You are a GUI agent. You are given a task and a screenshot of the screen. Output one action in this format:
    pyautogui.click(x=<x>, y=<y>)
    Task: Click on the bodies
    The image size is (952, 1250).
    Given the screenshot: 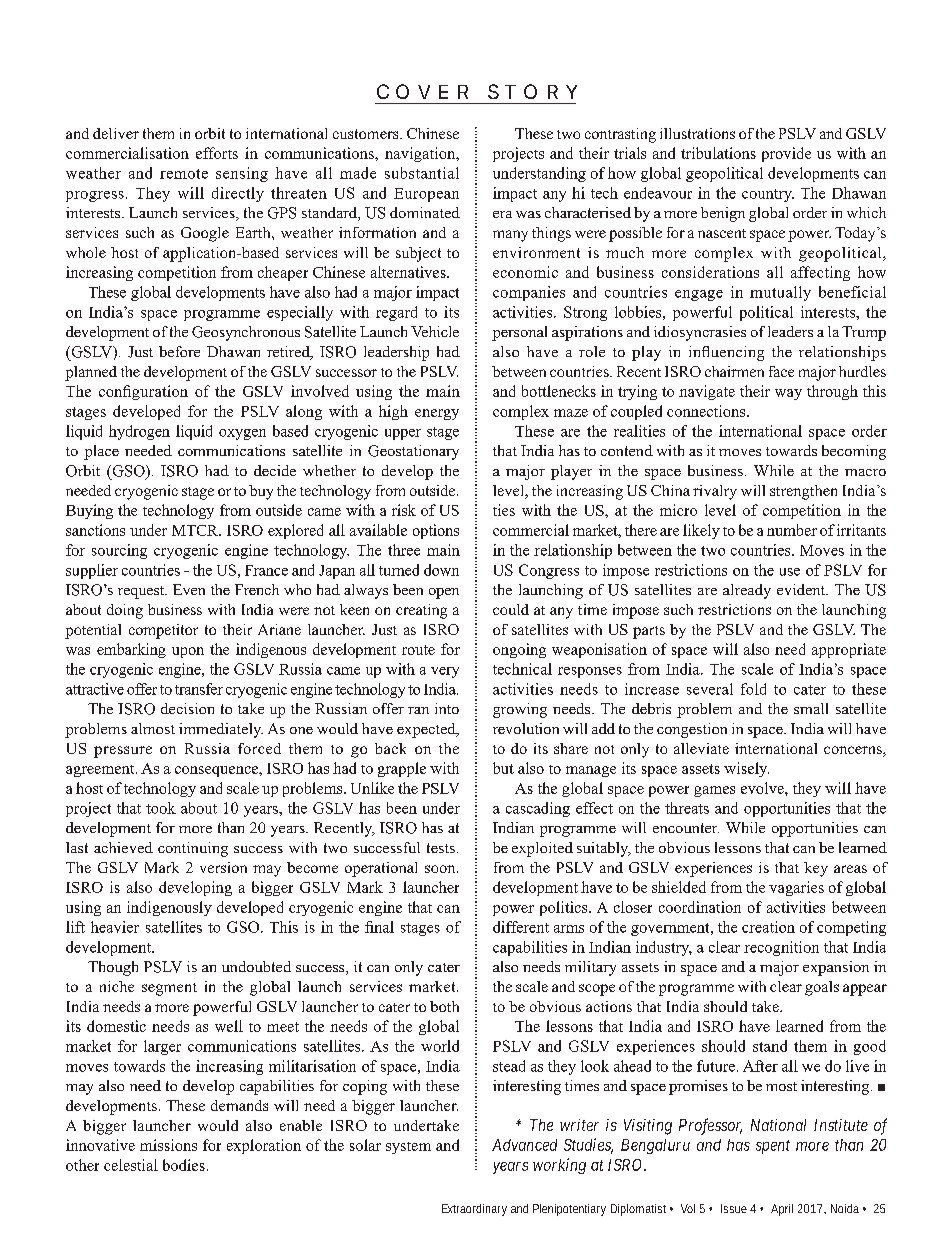 What is the action you would take?
    pyautogui.click(x=184, y=1165)
